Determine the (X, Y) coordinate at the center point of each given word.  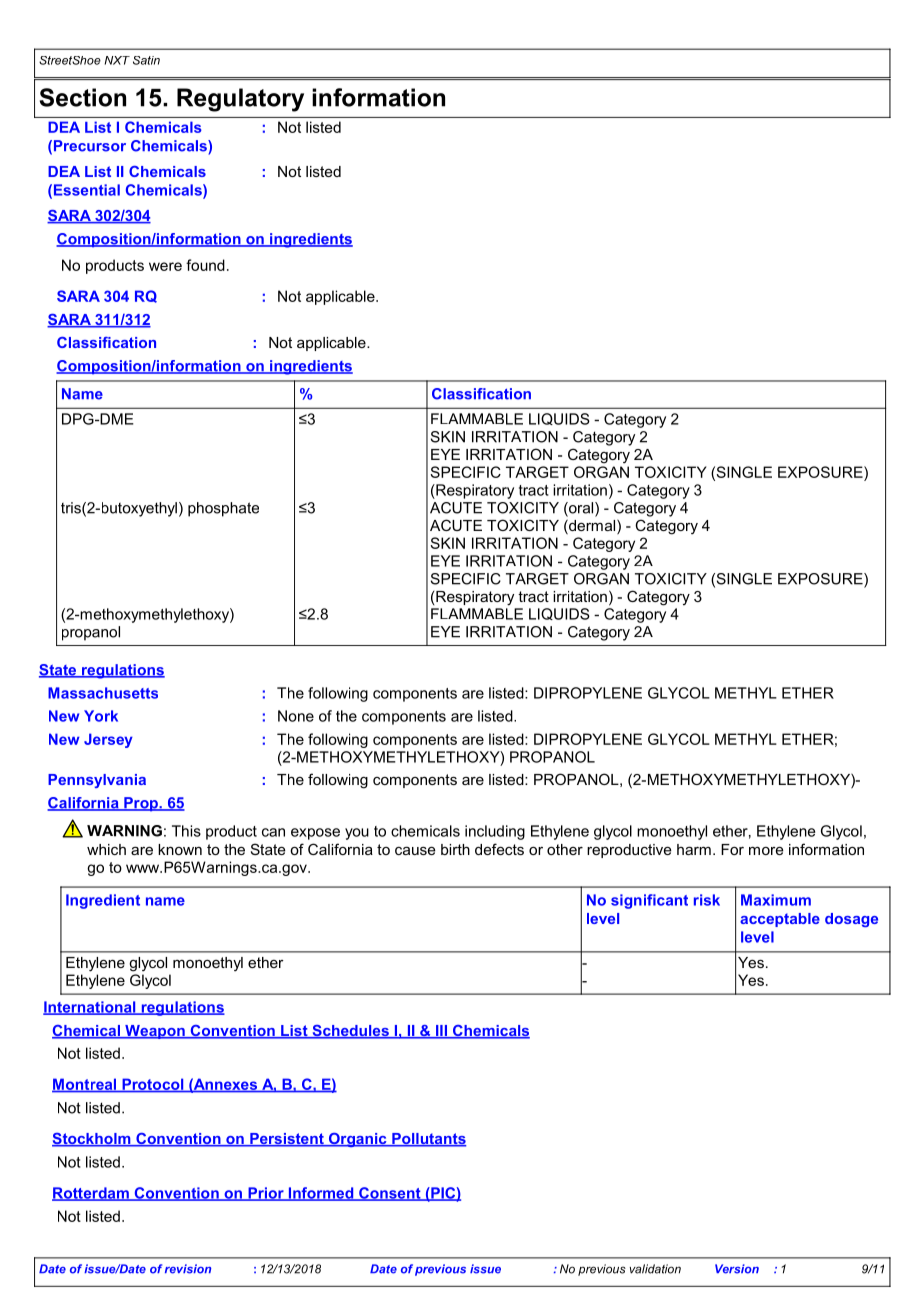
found (205, 265)
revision (188, 1269)
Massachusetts (103, 693)
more (766, 850)
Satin (146, 60)
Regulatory (240, 100)
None (296, 716)
